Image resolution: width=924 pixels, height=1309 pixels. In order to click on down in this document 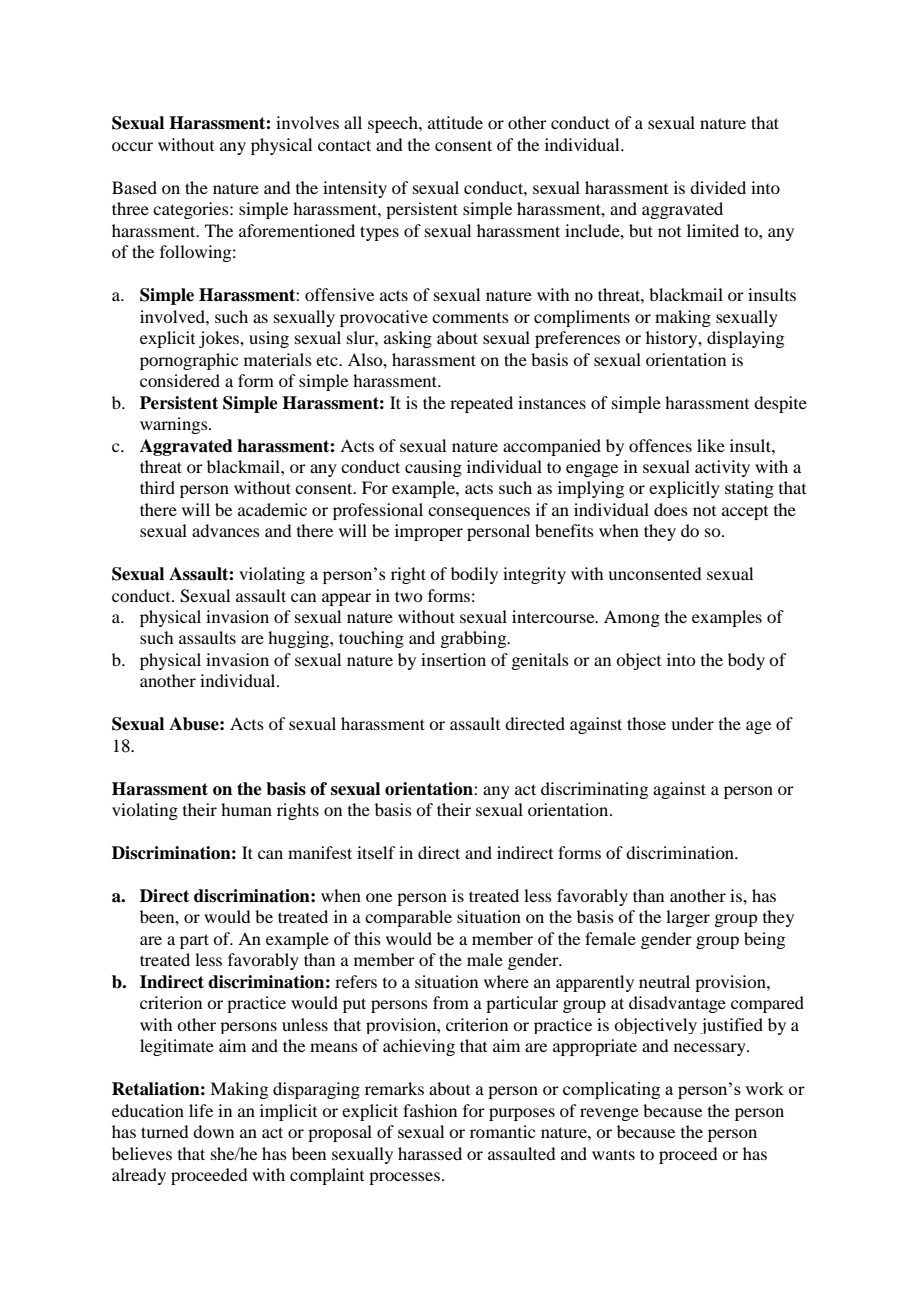, I will do `click(213, 1131)`.
